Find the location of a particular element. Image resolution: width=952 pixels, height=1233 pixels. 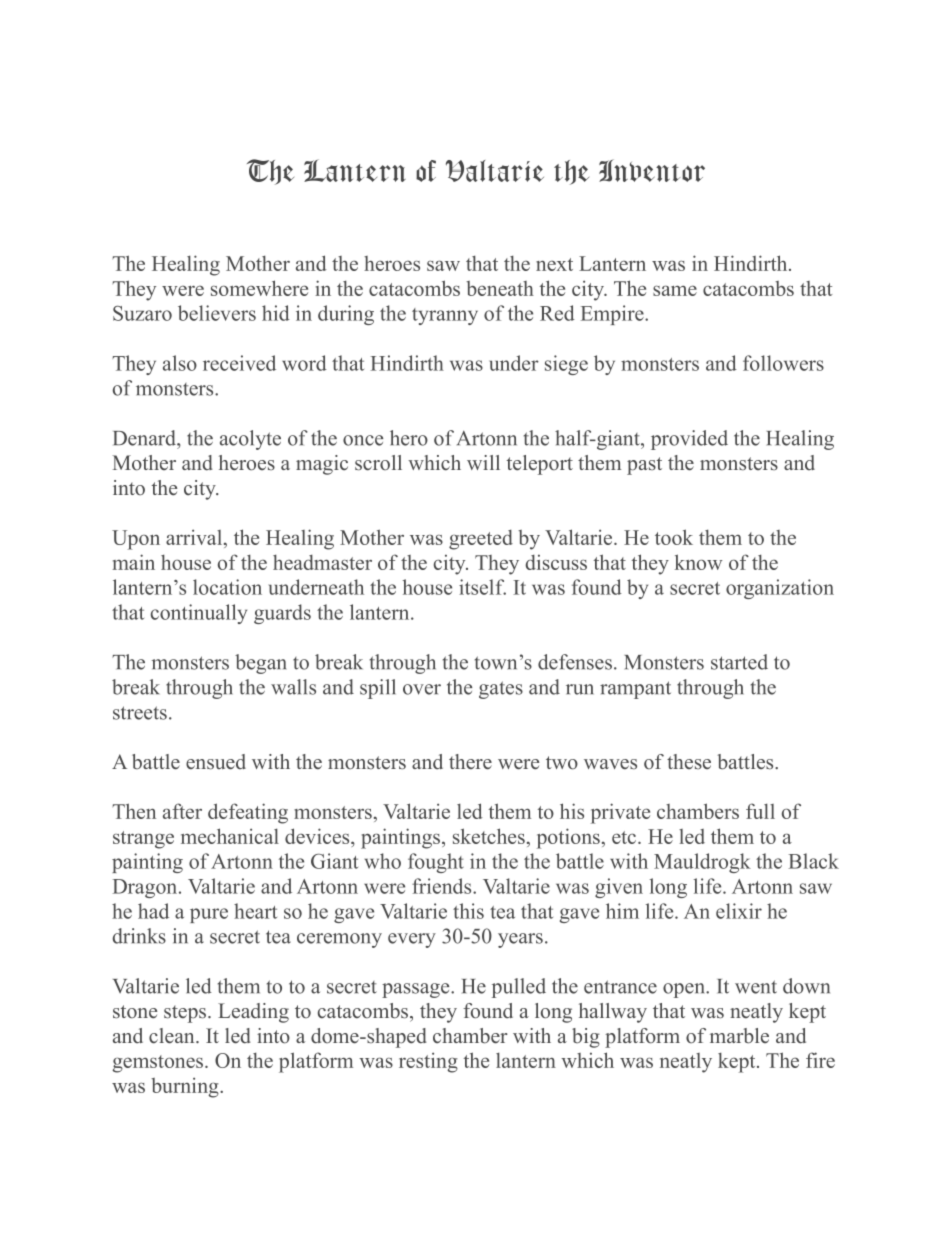

Inventor is located at coordinates (652, 170).
